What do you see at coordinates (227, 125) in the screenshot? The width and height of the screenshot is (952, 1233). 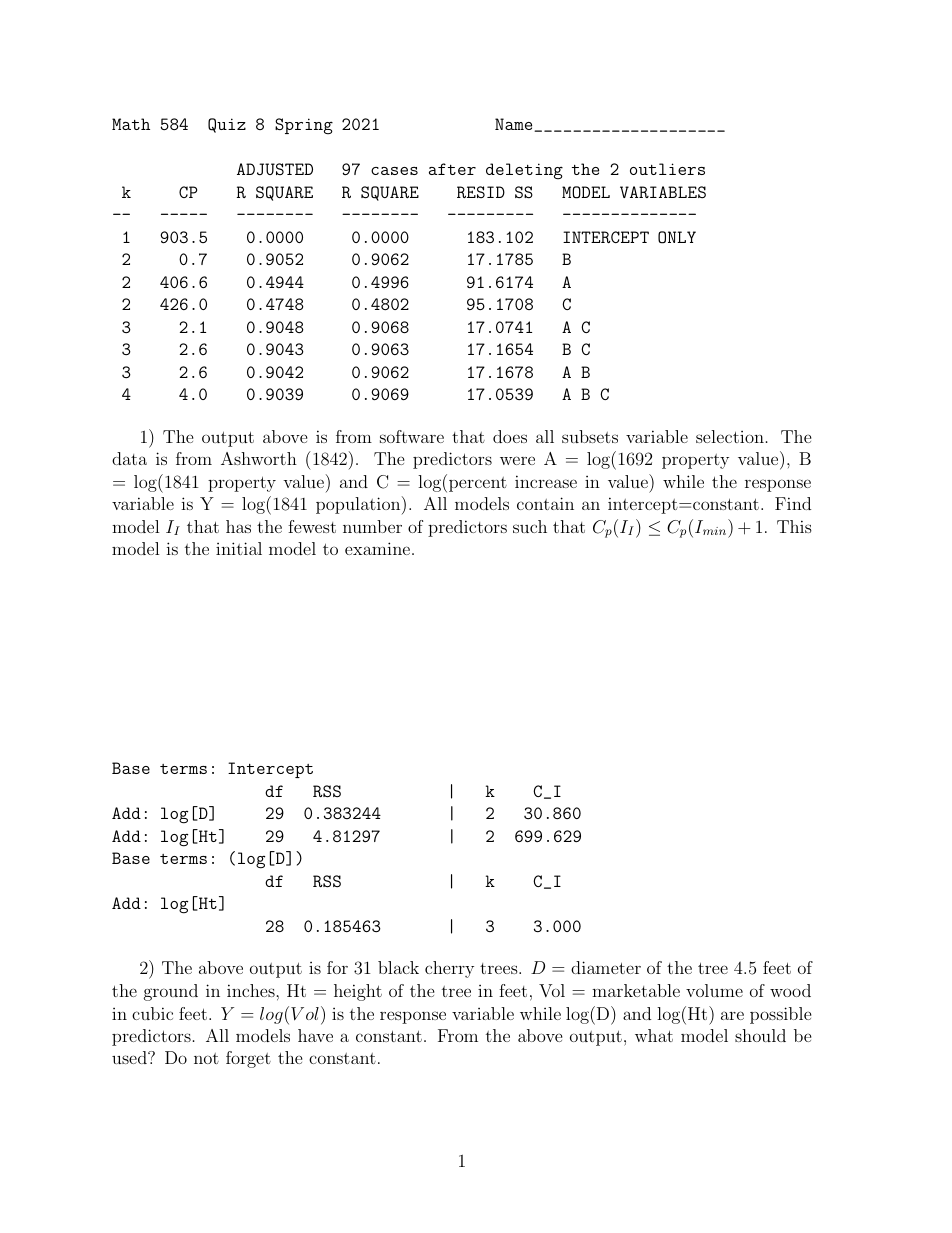 I see `Quiz` at bounding box center [227, 125].
